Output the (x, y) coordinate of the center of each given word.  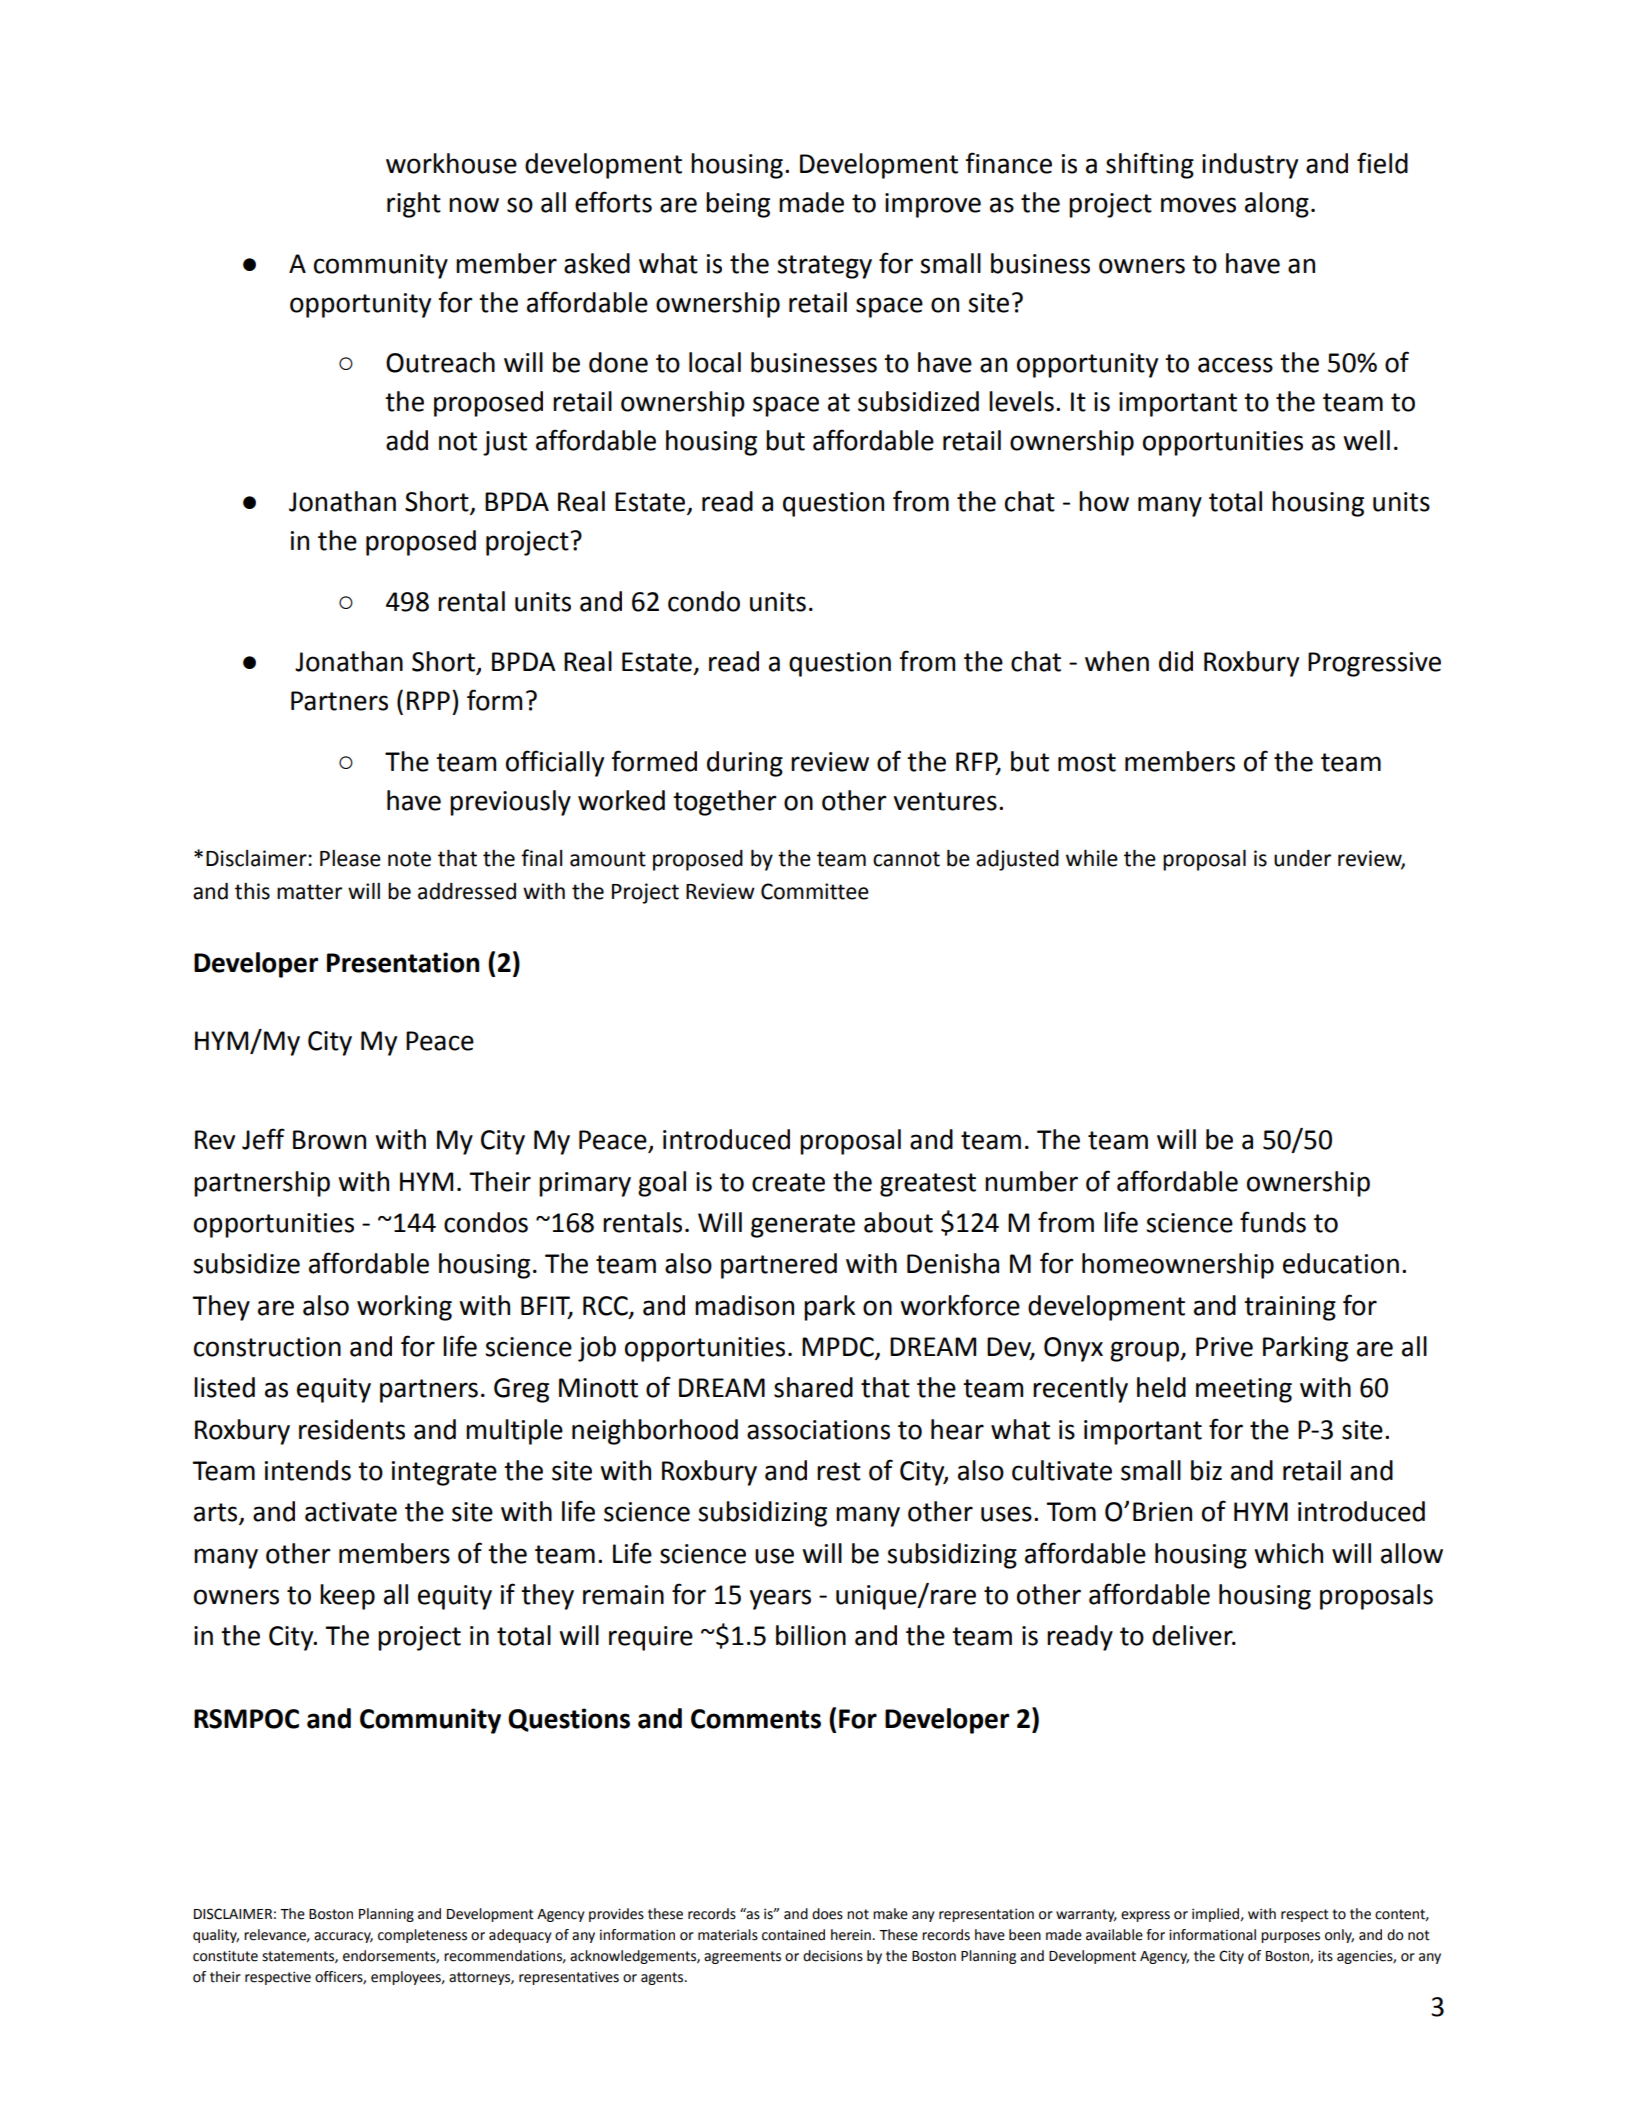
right (414, 205)
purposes (1290, 1937)
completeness (422, 1936)
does (827, 1914)
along (1277, 205)
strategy (824, 267)
